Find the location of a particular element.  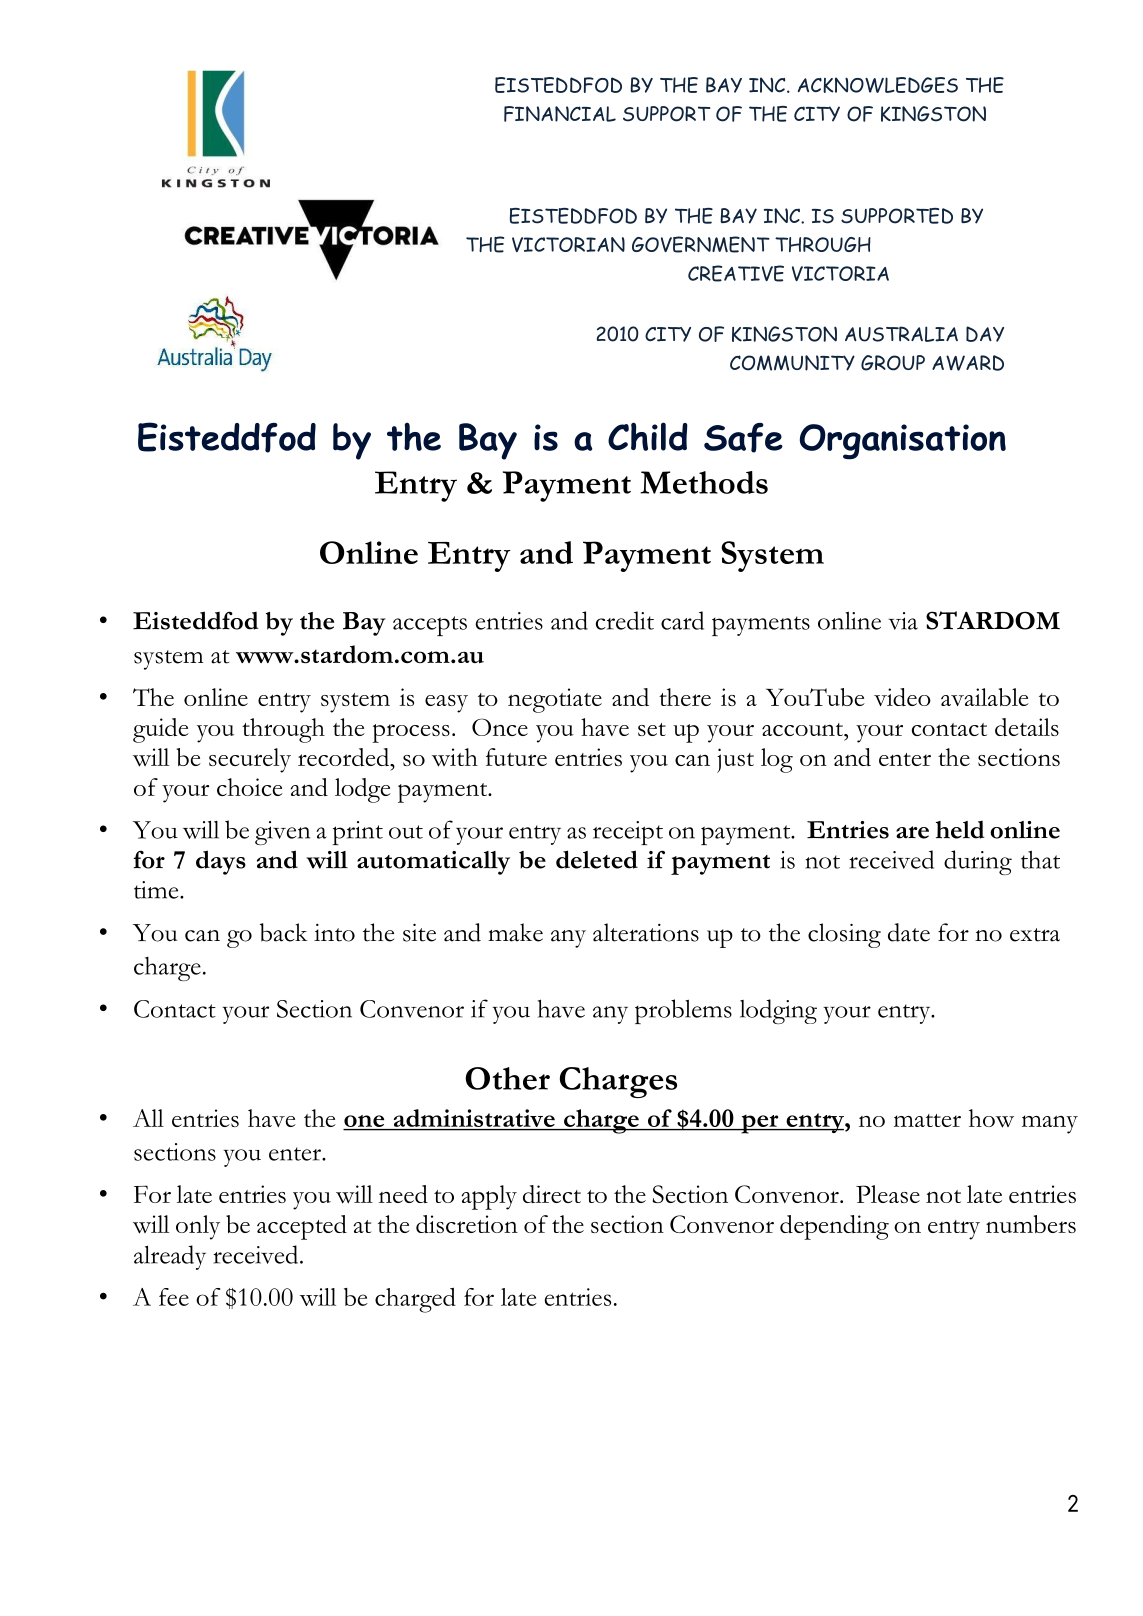

ACKNOWLEDGES is located at coordinates (878, 85).
